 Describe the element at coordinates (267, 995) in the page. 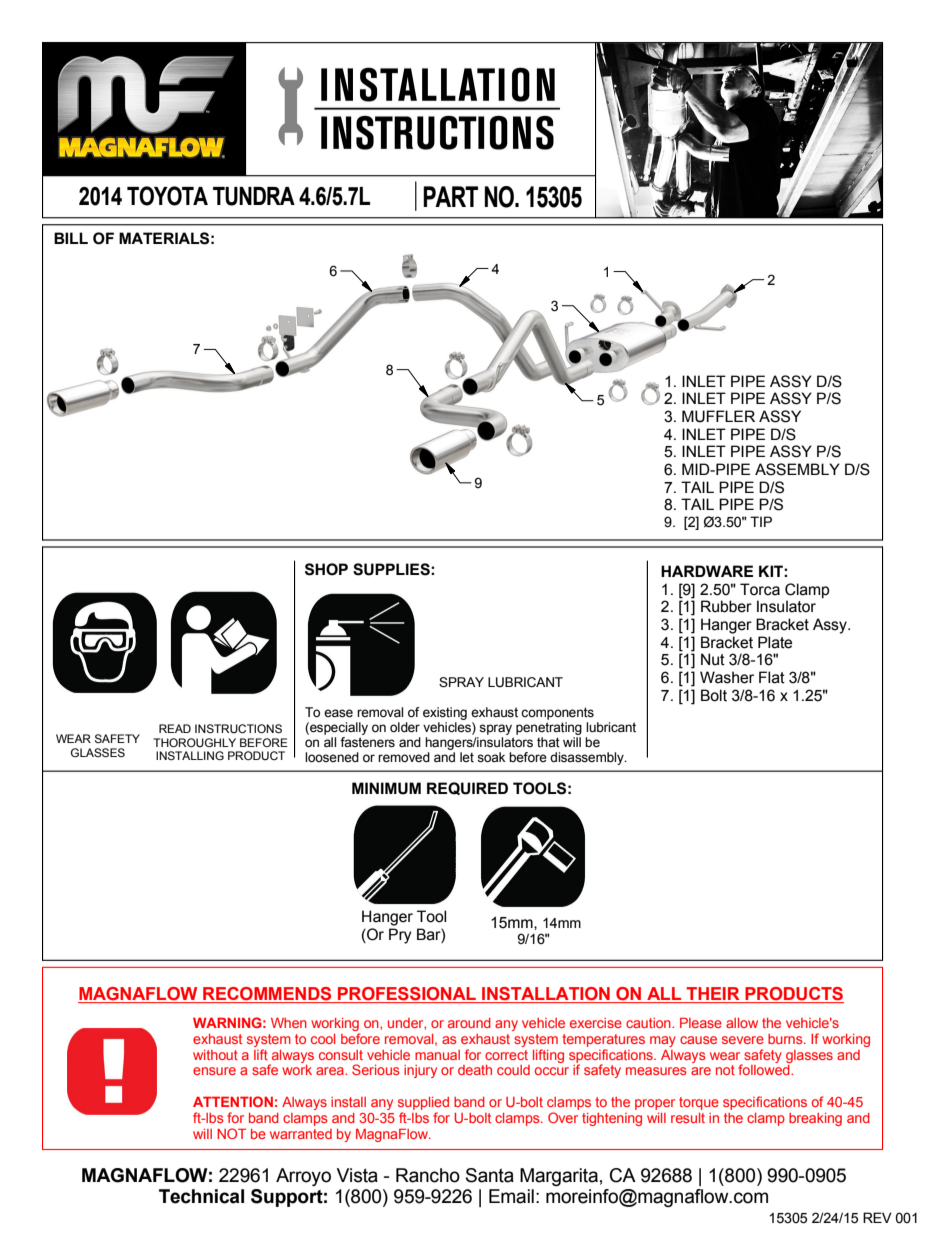

I see `RECOMMENDS` at that location.
